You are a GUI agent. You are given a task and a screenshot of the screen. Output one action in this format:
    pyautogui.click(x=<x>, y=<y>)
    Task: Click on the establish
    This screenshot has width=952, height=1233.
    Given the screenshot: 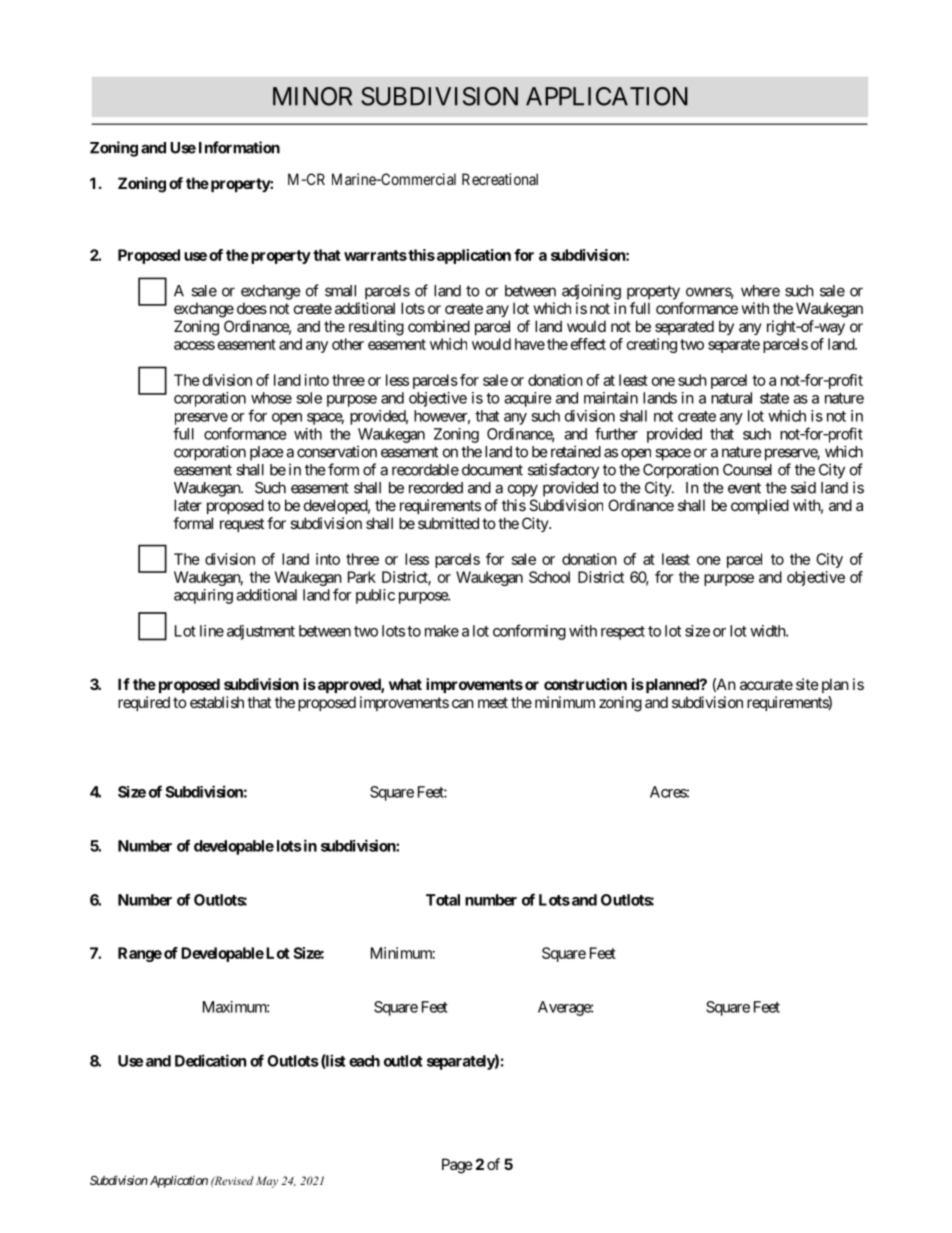 What is the action you would take?
    pyautogui.click(x=217, y=702)
